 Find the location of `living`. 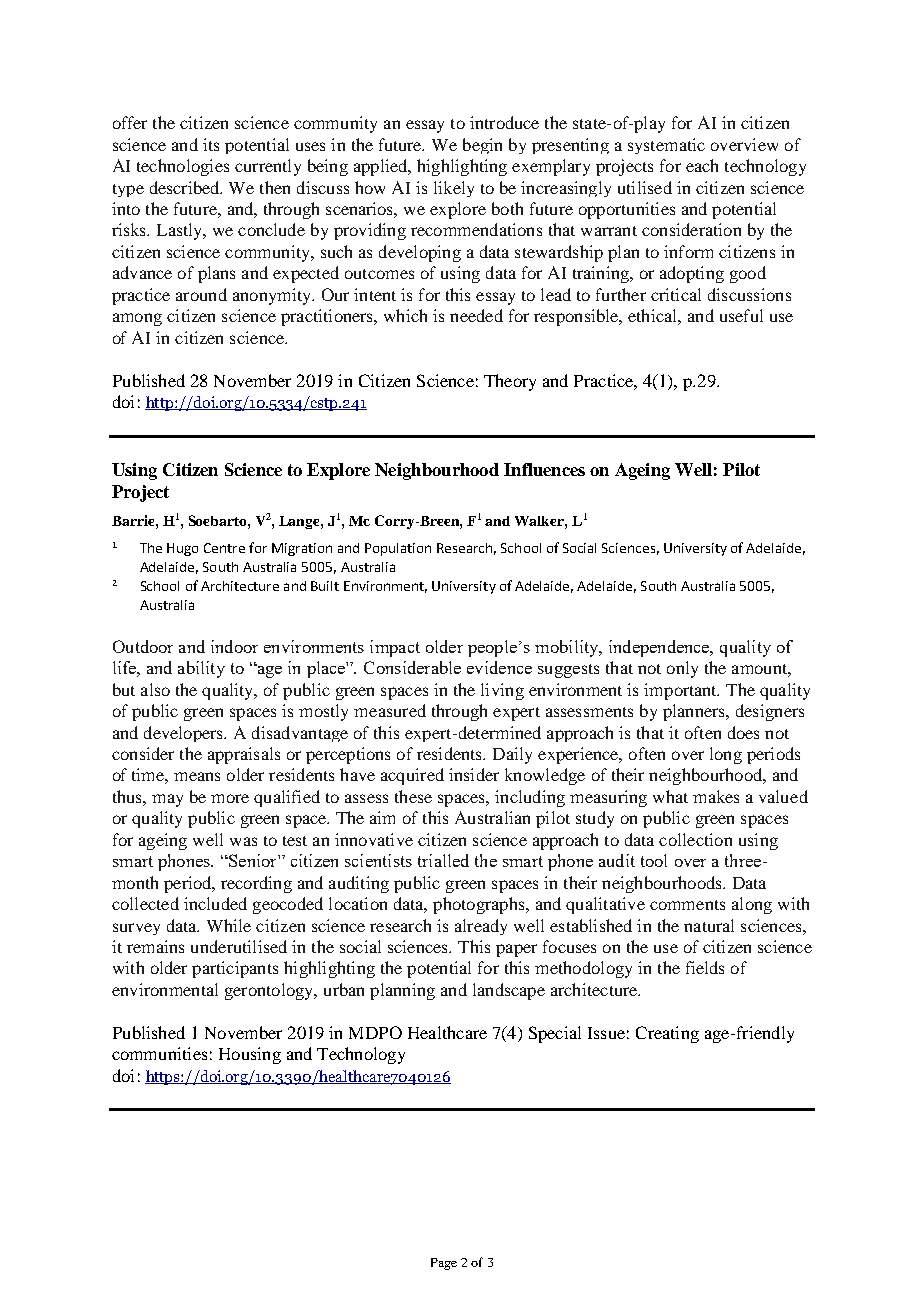

living is located at coordinates (502, 691).
